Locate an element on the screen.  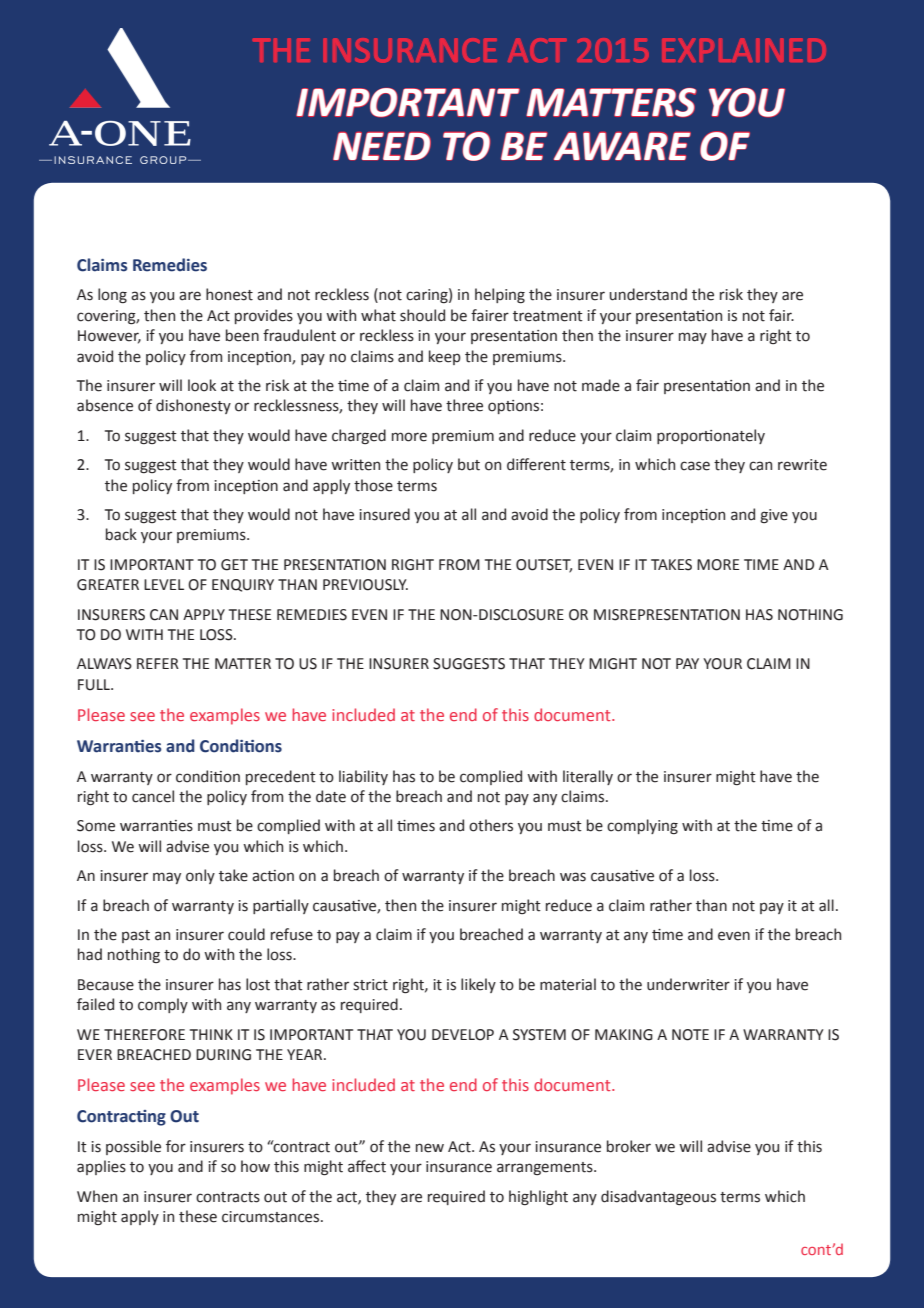
was is located at coordinates (573, 877).
